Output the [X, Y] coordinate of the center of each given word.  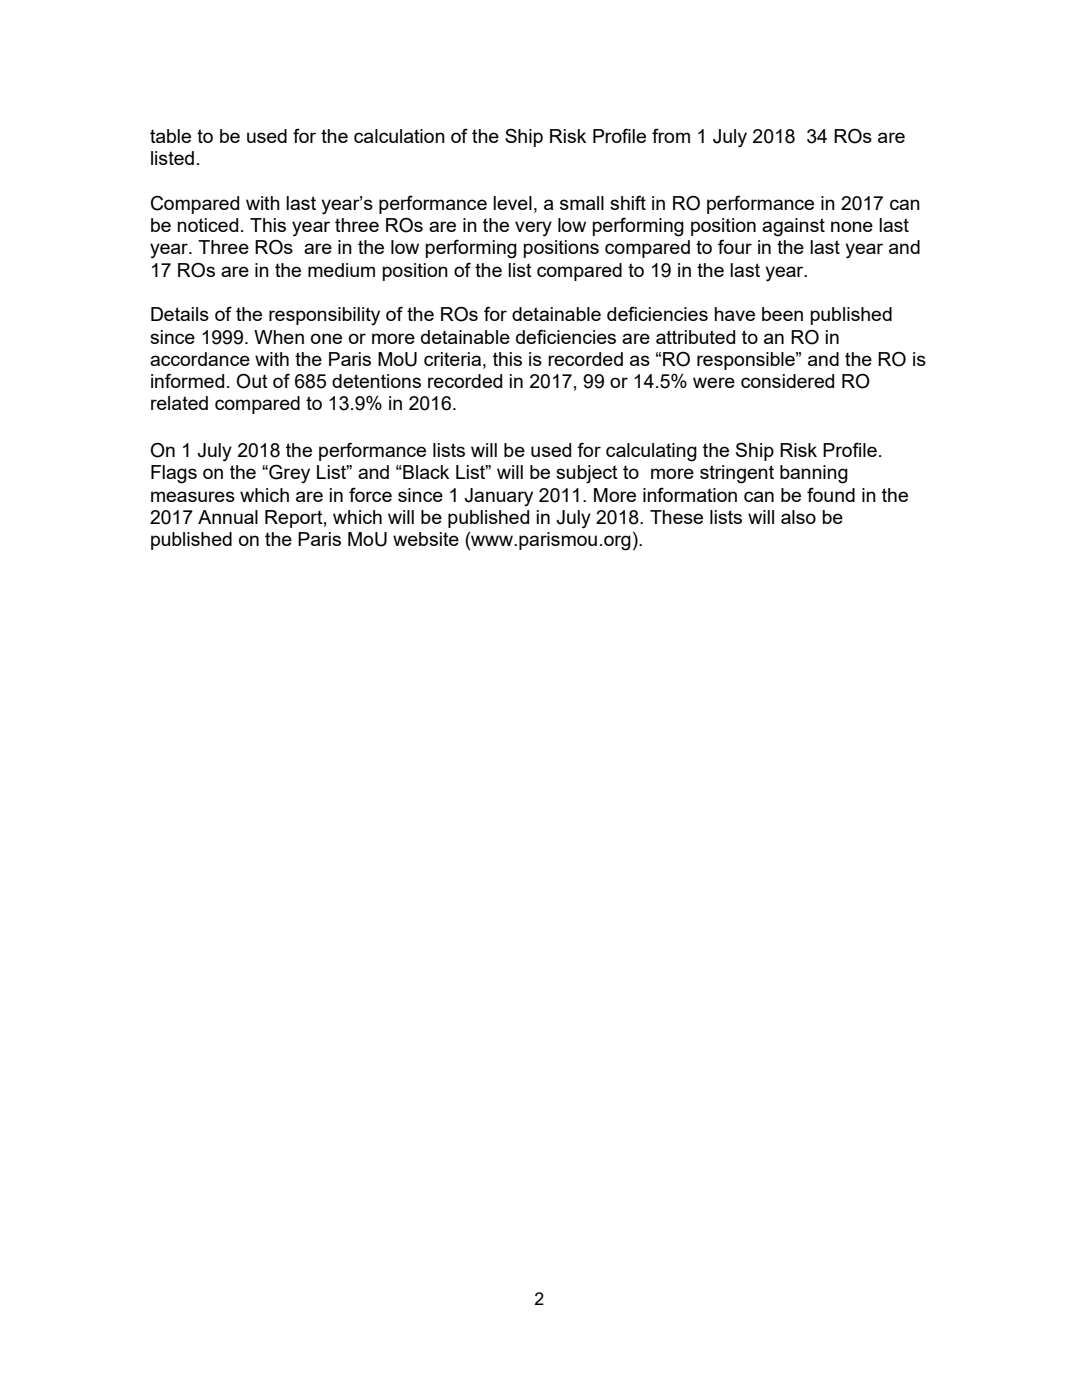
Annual [228, 517]
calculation [399, 136]
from [671, 135]
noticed [208, 225]
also [798, 517]
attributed [695, 337]
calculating [651, 452]
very [533, 229]
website [426, 539]
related [179, 403]
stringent [737, 474]
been [782, 314]
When [279, 337]
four [735, 246]
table [170, 136]
